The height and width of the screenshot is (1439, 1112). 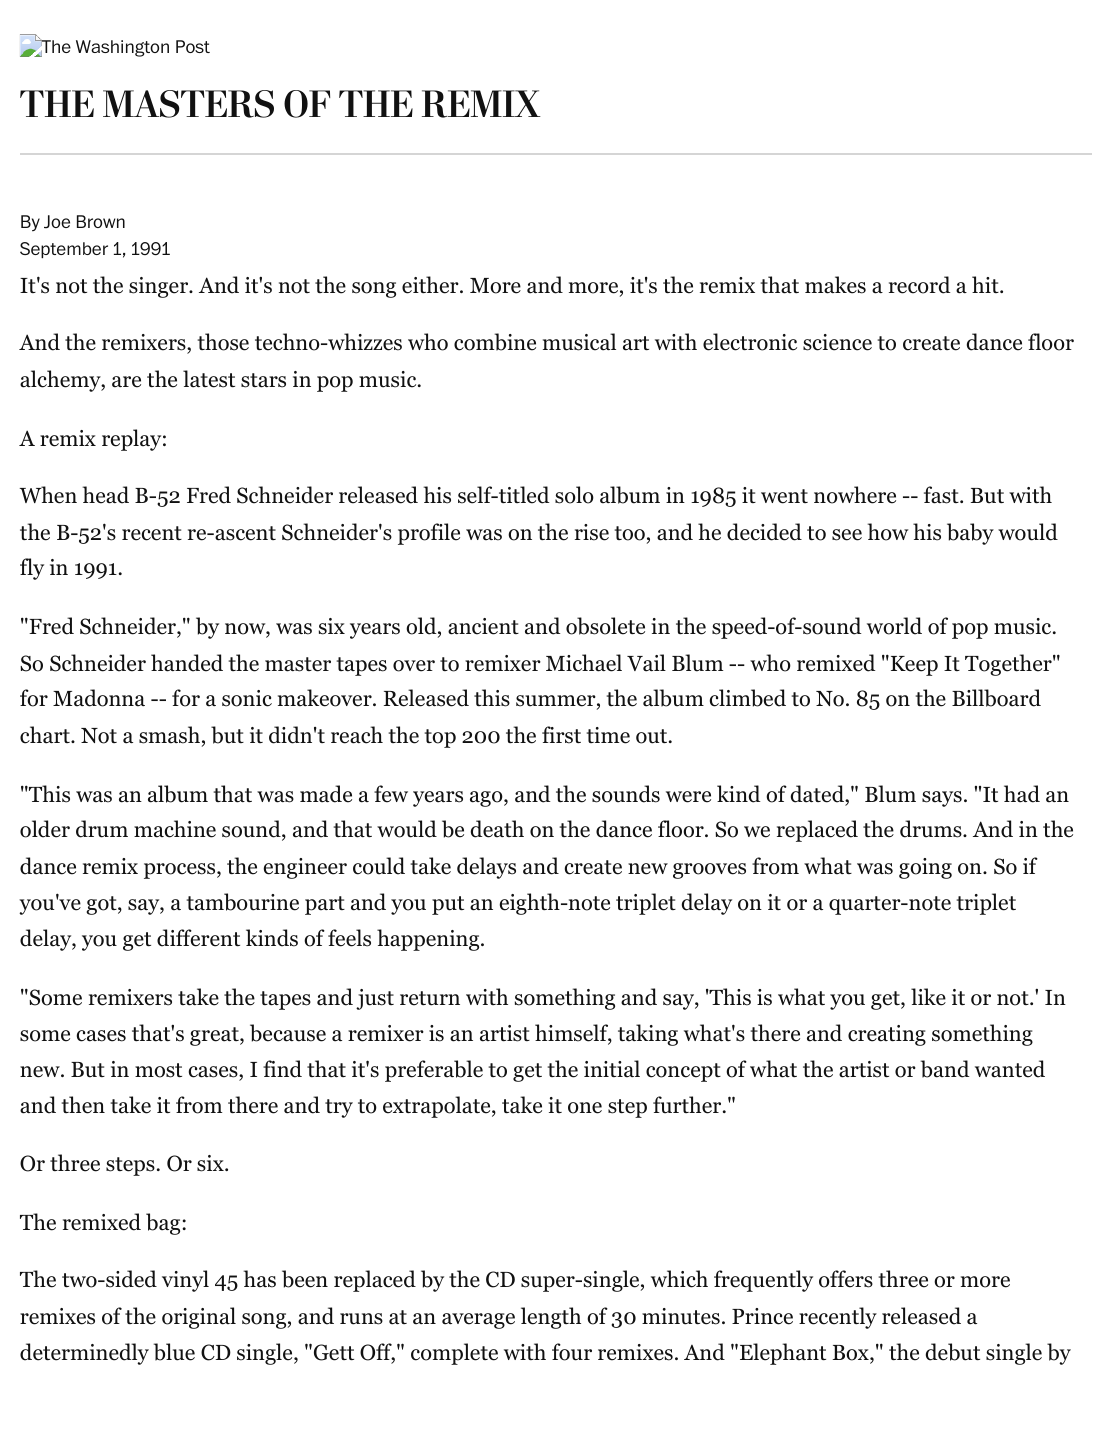 I want to click on original, so click(x=199, y=1318).
